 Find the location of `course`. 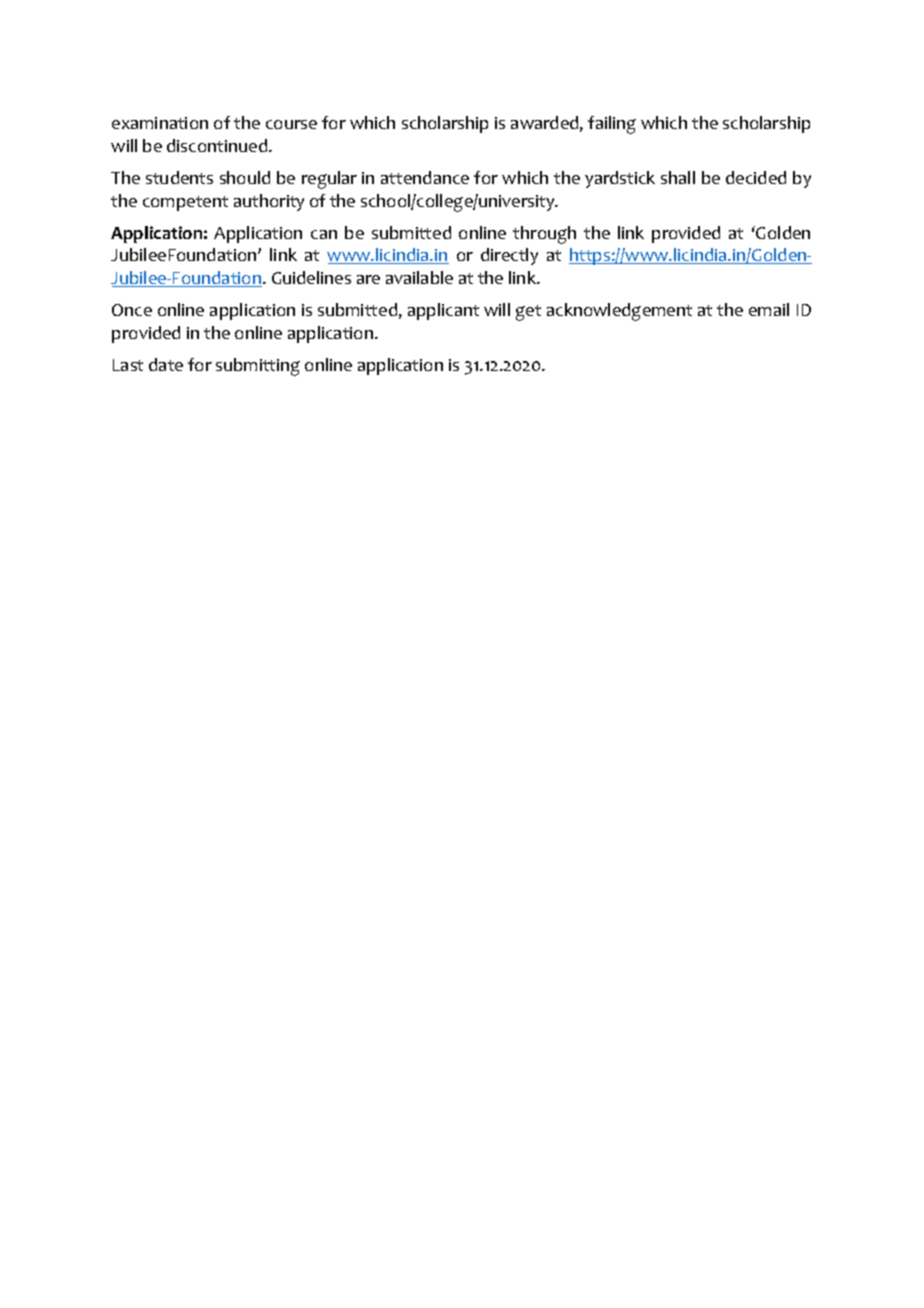

course is located at coordinates (291, 124).
